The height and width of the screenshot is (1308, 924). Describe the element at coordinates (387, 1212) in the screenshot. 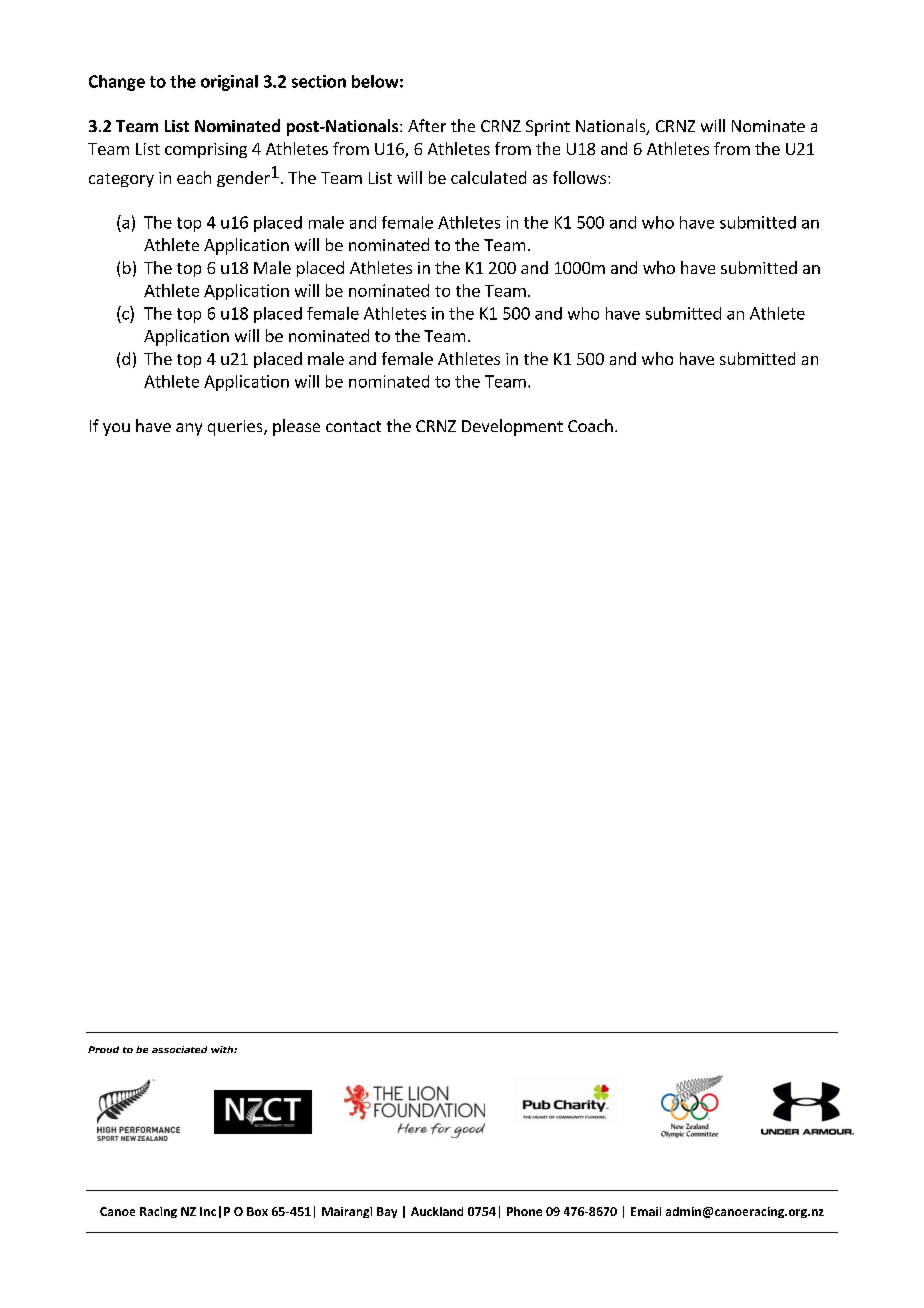

I see `Bay` at that location.
